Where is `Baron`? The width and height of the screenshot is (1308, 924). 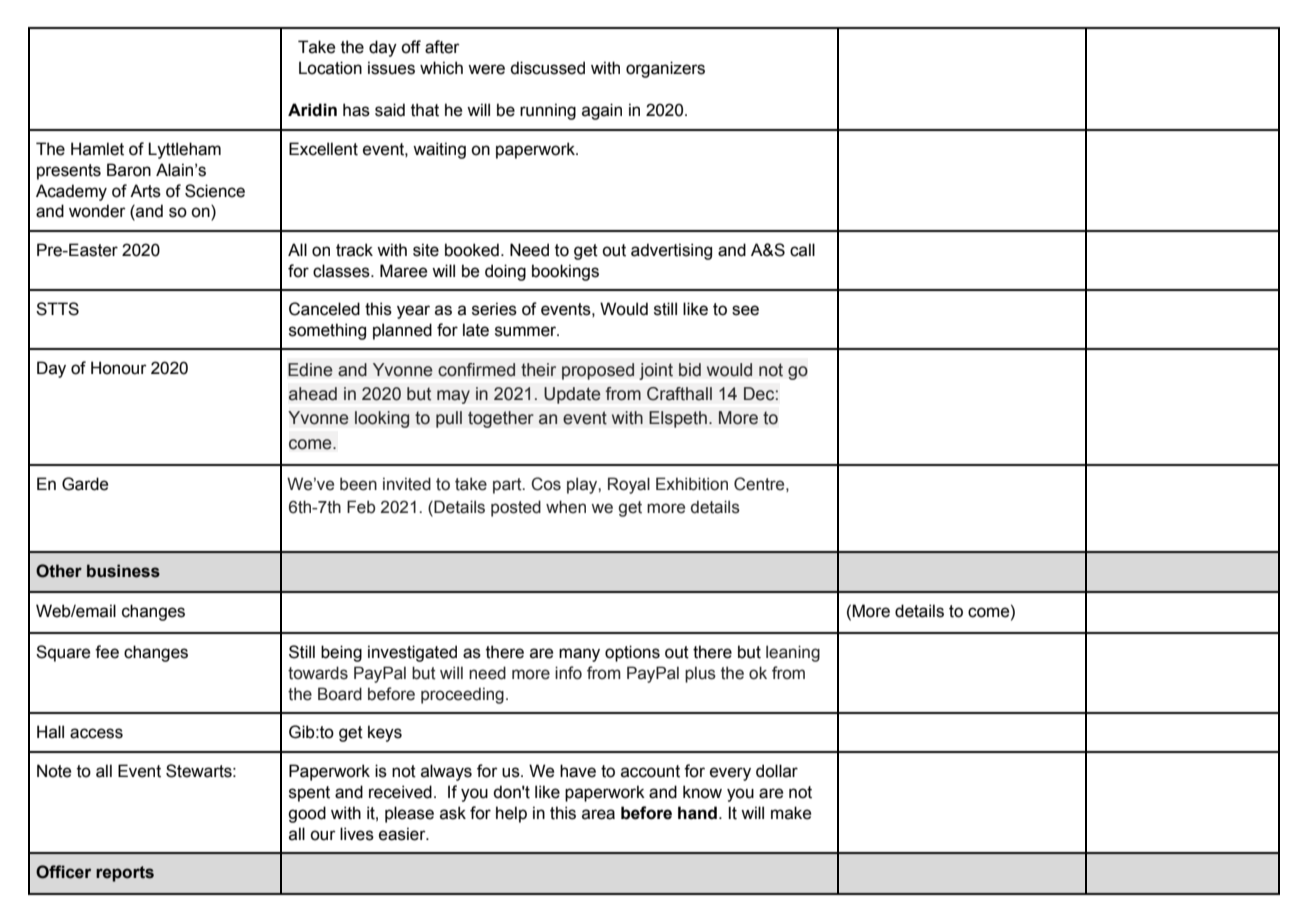
Baron is located at coordinates (129, 170).
